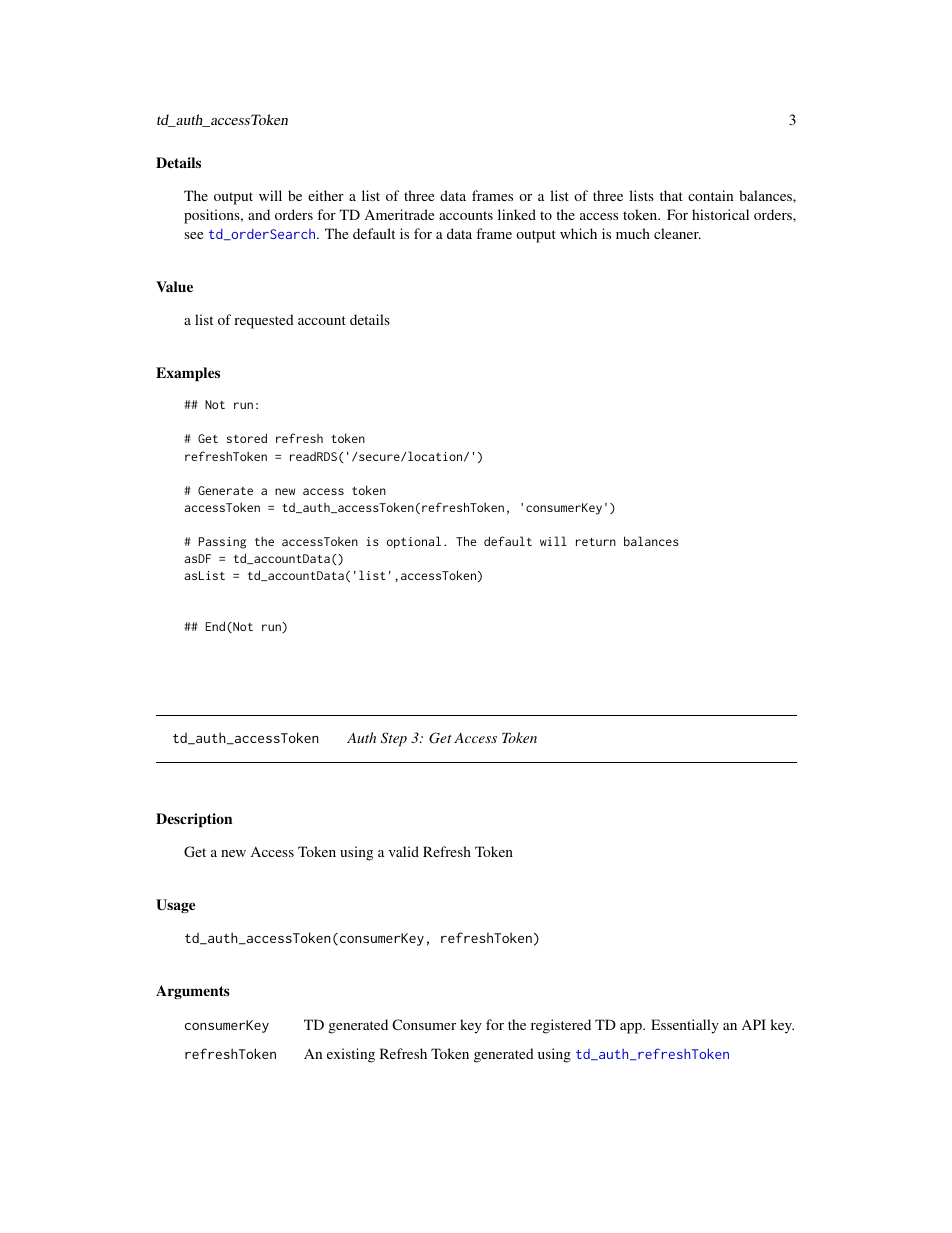  I want to click on requested, so click(264, 321).
